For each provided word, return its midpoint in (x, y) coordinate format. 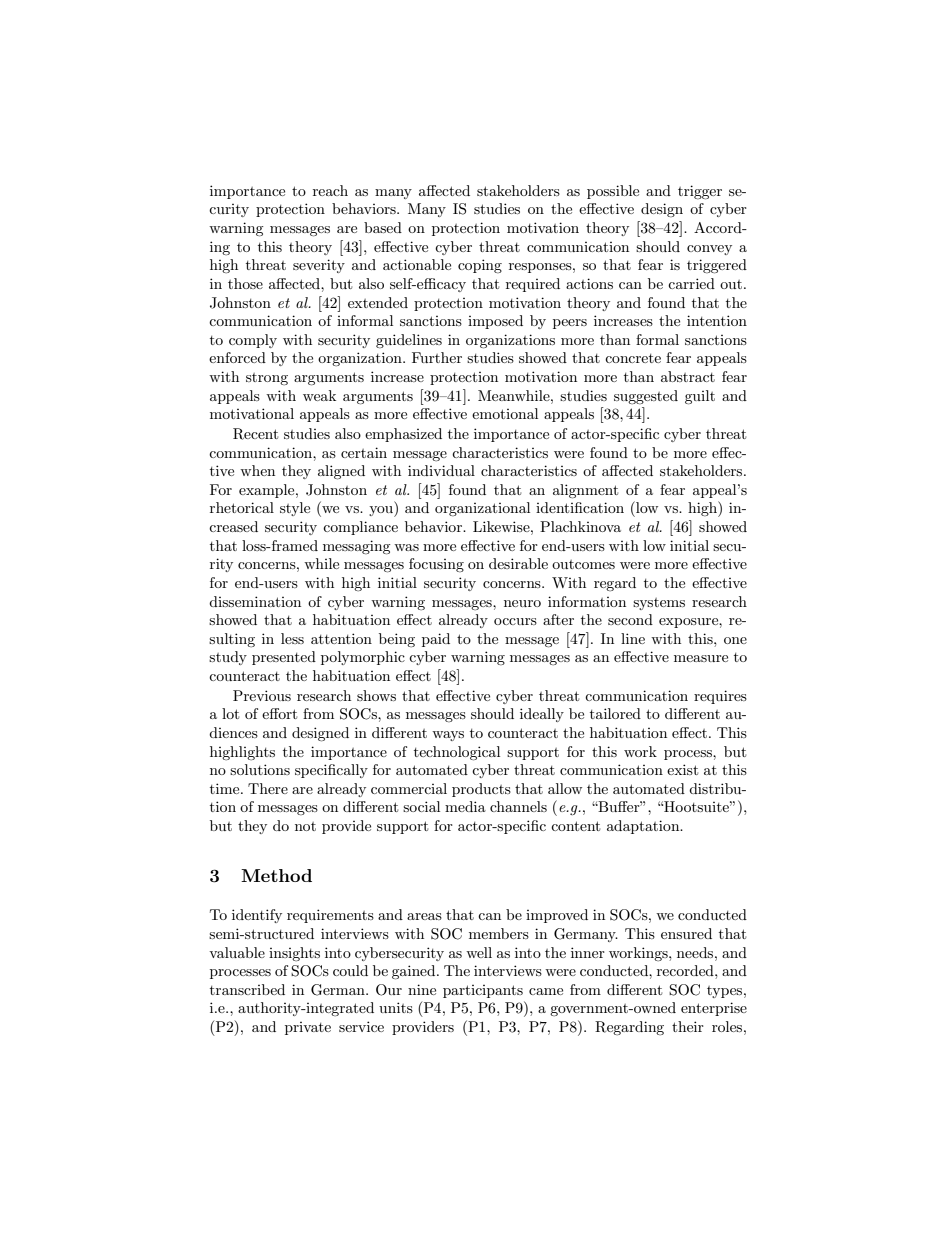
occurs (515, 621)
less (292, 638)
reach (330, 190)
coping (480, 266)
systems (659, 604)
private (308, 1028)
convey (709, 250)
